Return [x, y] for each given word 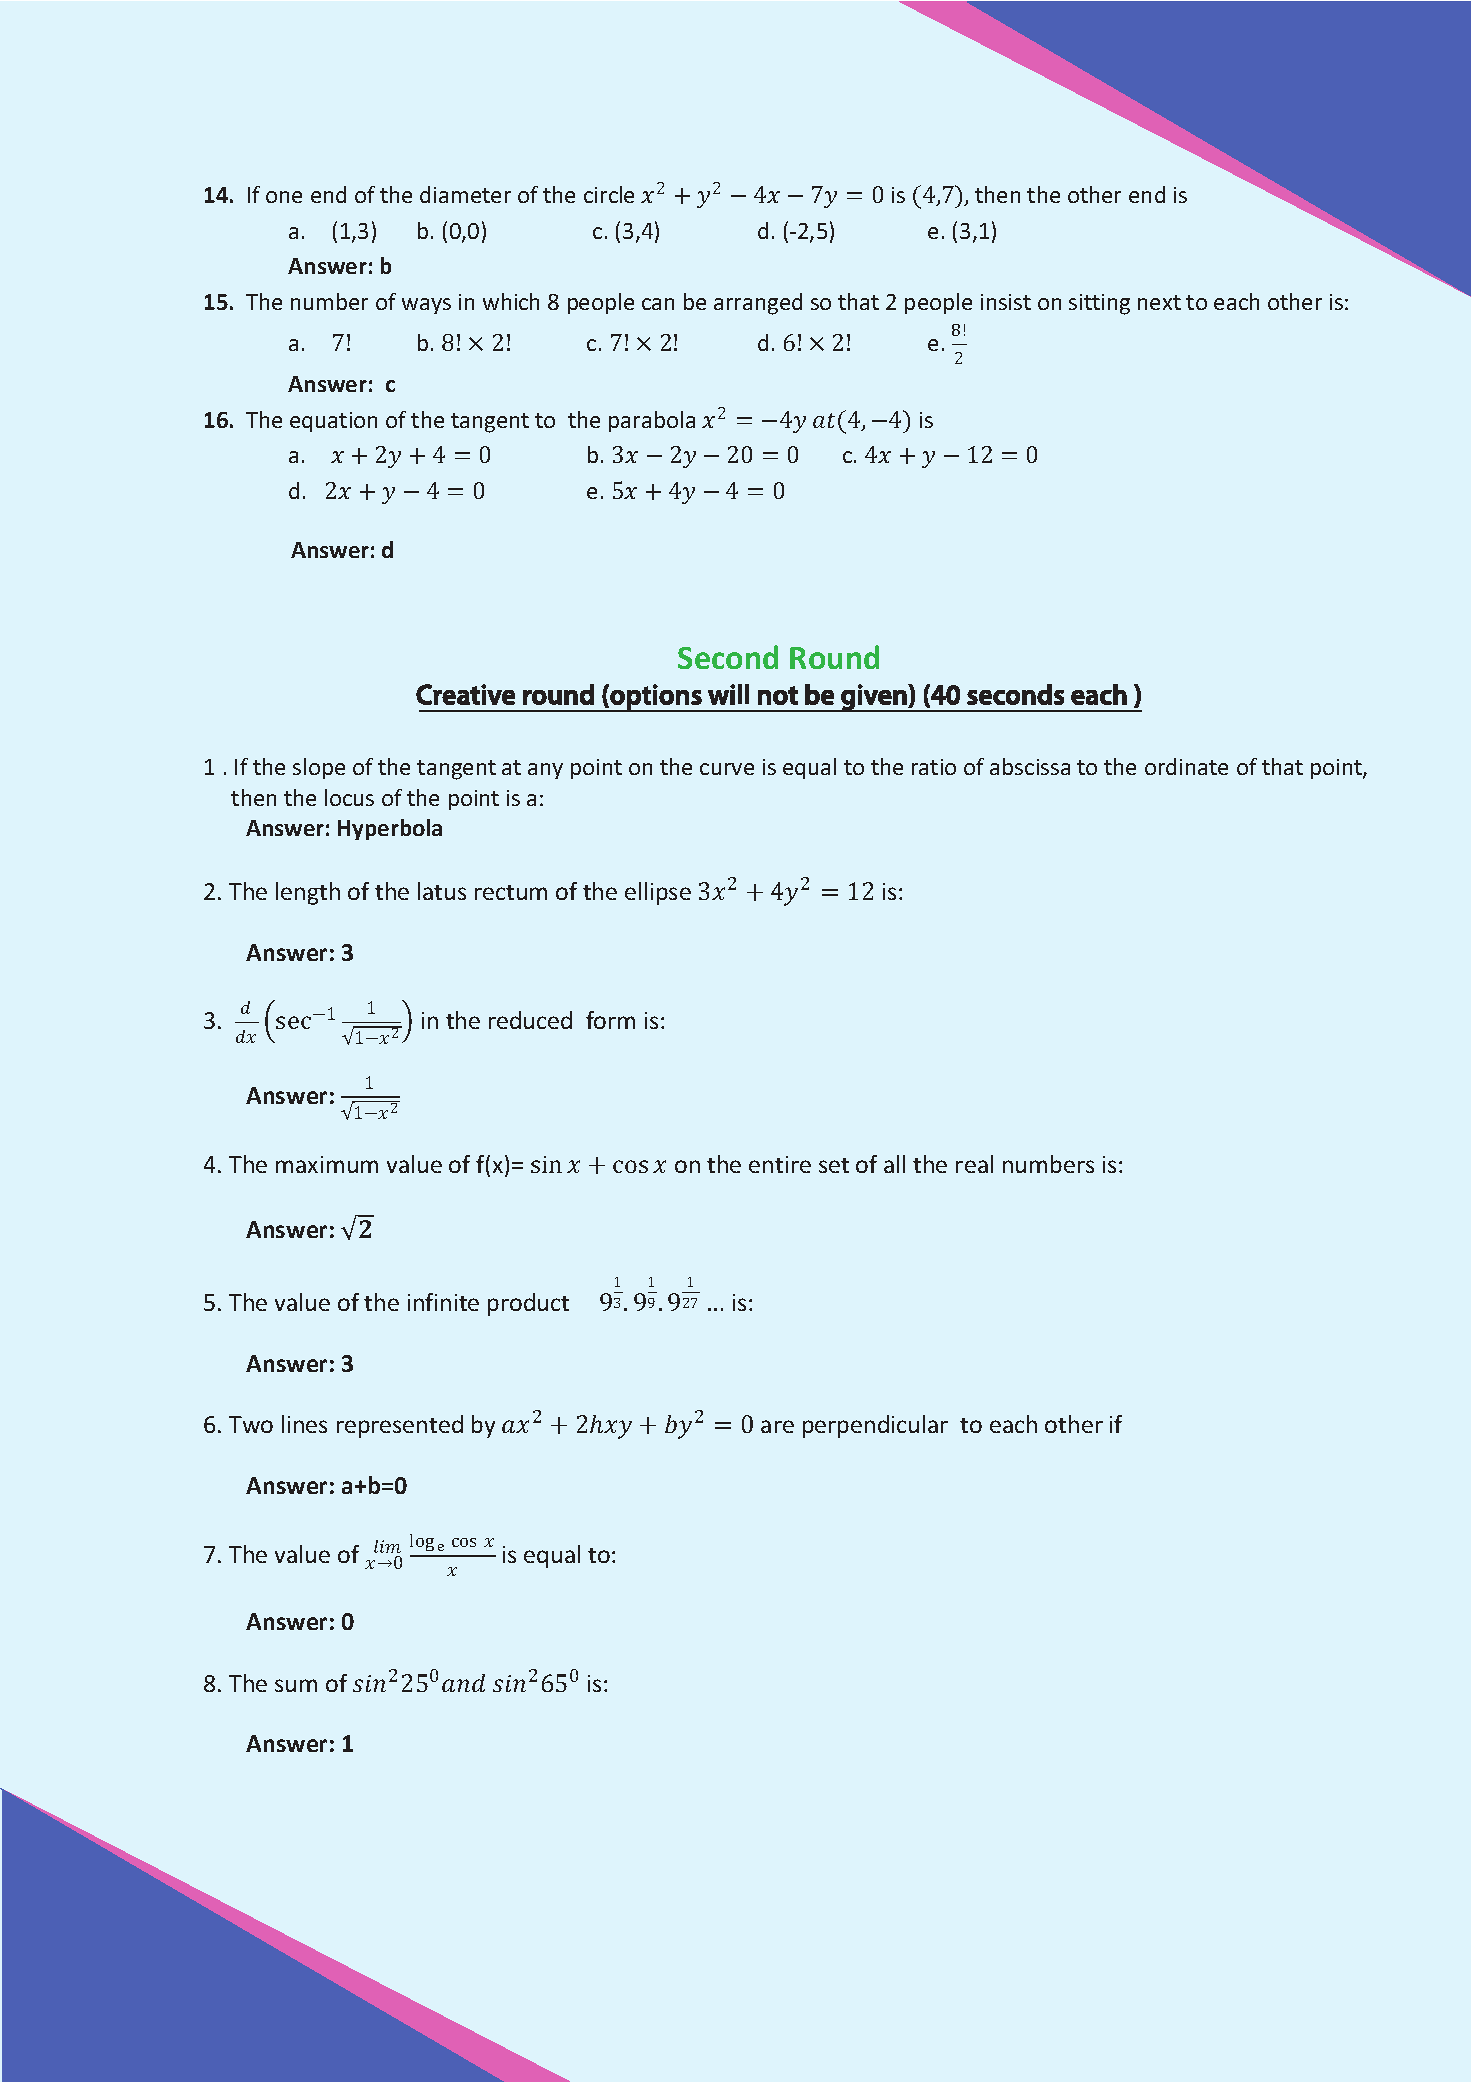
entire [780, 1164]
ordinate [1186, 766]
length [308, 893]
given [874, 698]
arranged [758, 304]
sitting [1099, 304]
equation [333, 422]
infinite [443, 1302]
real [974, 1164]
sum [296, 1685]
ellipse [658, 893]
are [777, 1426]
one [284, 197]
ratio [934, 767]
